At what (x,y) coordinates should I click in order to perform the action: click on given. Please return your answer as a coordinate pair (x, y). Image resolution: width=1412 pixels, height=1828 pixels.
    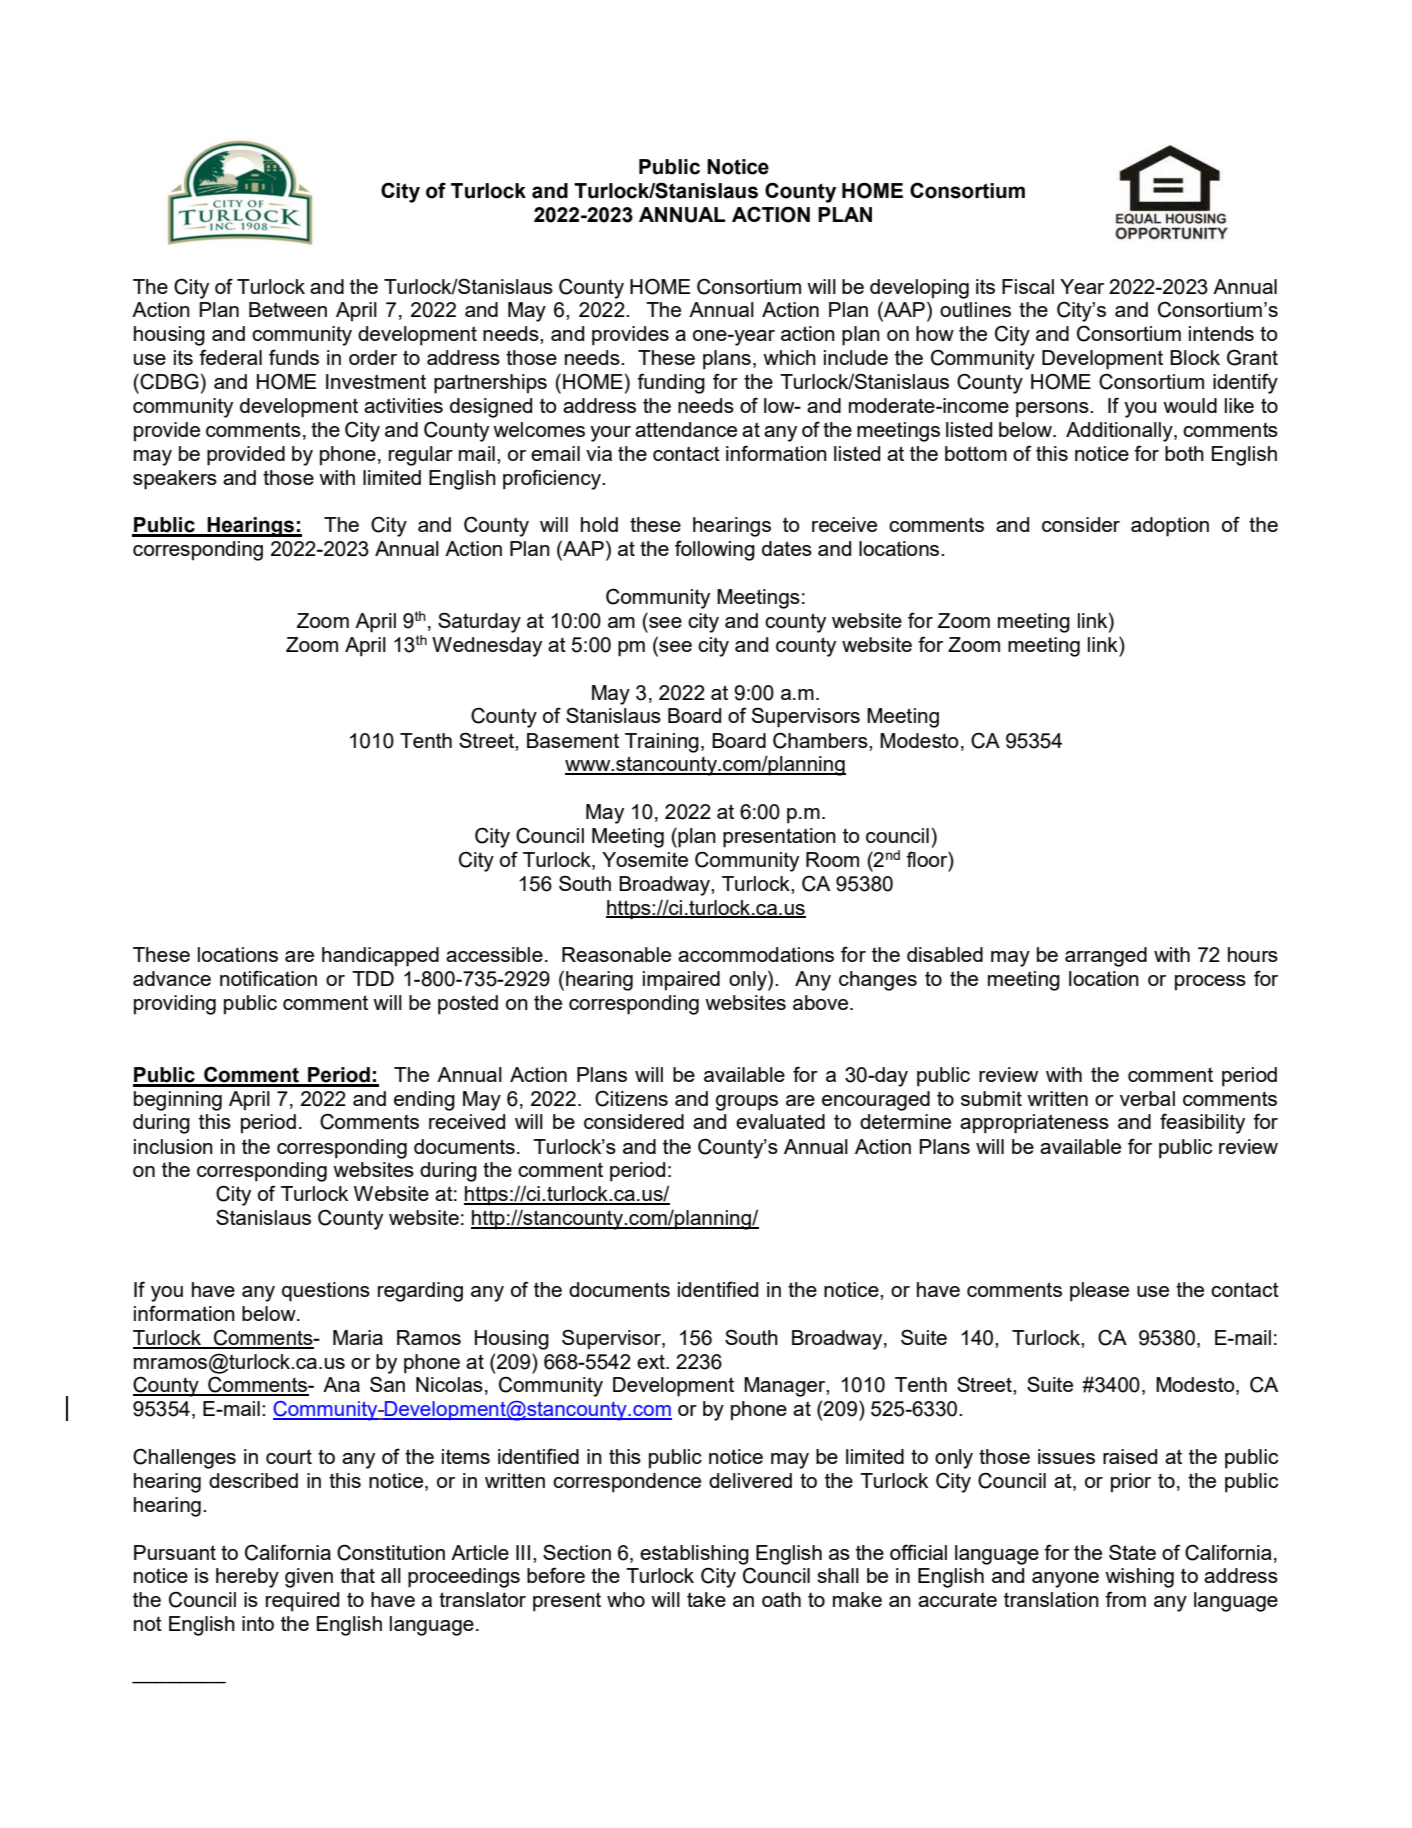
    Looking at the image, I should click on (309, 1578).
